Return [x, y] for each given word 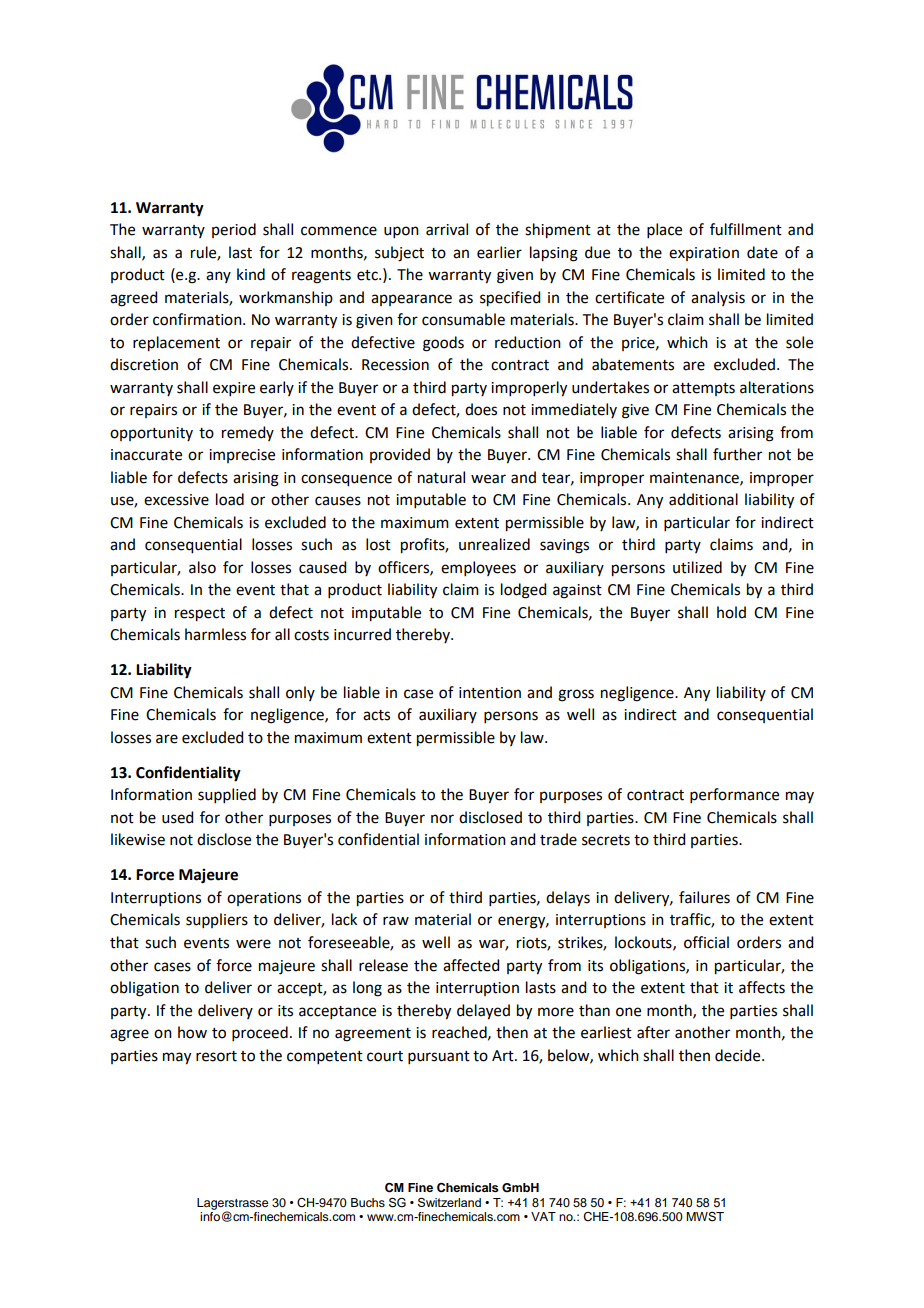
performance [734, 795]
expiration [704, 254]
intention [490, 693]
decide [739, 1055]
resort [216, 1056]
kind [251, 274]
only [300, 693]
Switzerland [449, 1202]
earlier [499, 252]
